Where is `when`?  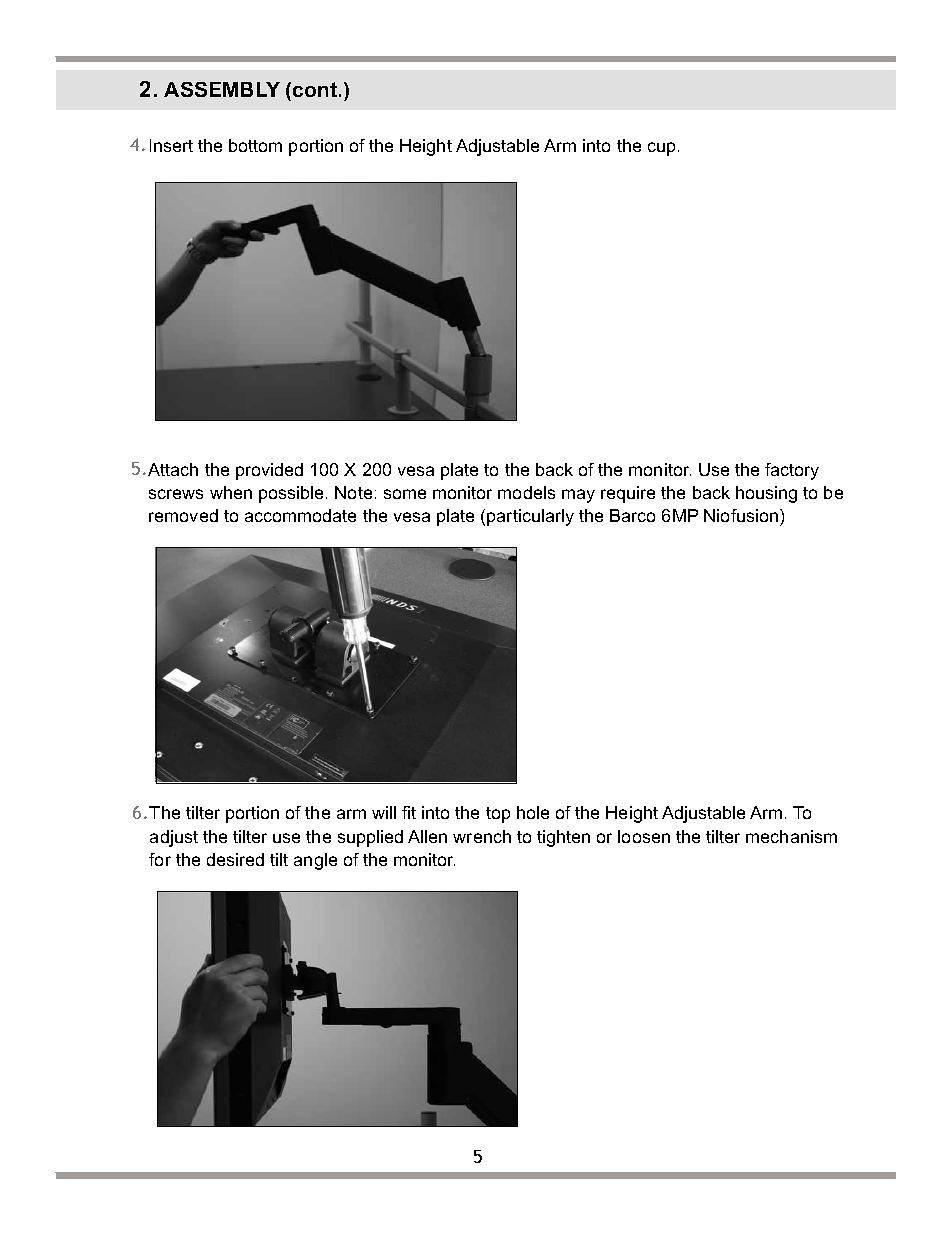 when is located at coordinates (231, 492).
